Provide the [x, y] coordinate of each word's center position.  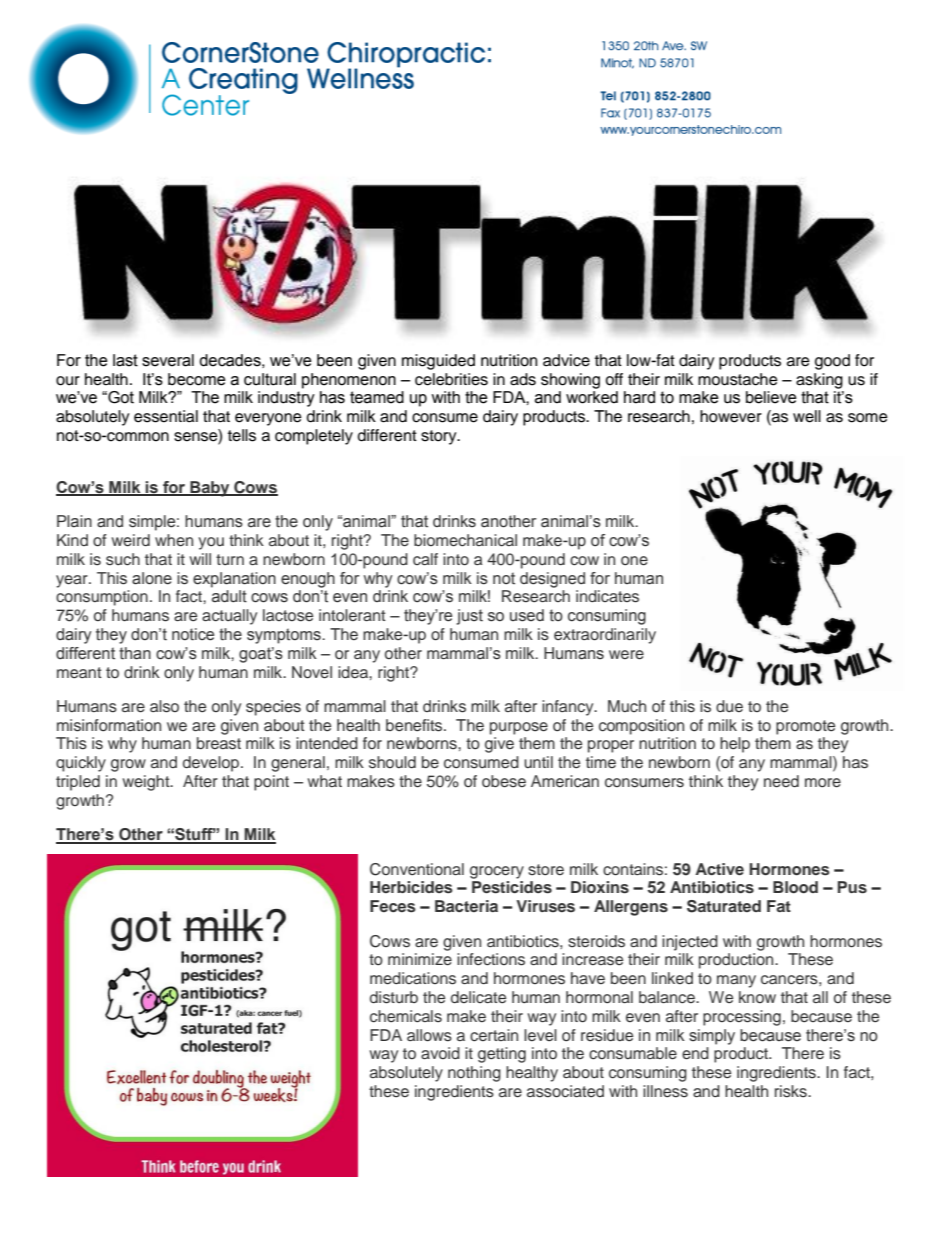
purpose [519, 728]
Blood [795, 887]
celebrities [451, 379]
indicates [607, 596]
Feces [393, 906]
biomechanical [465, 540]
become [197, 379]
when [174, 540]
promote [805, 727]
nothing [474, 1074]
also [164, 706]
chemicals [406, 1016]
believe [771, 397]
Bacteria [466, 906]
